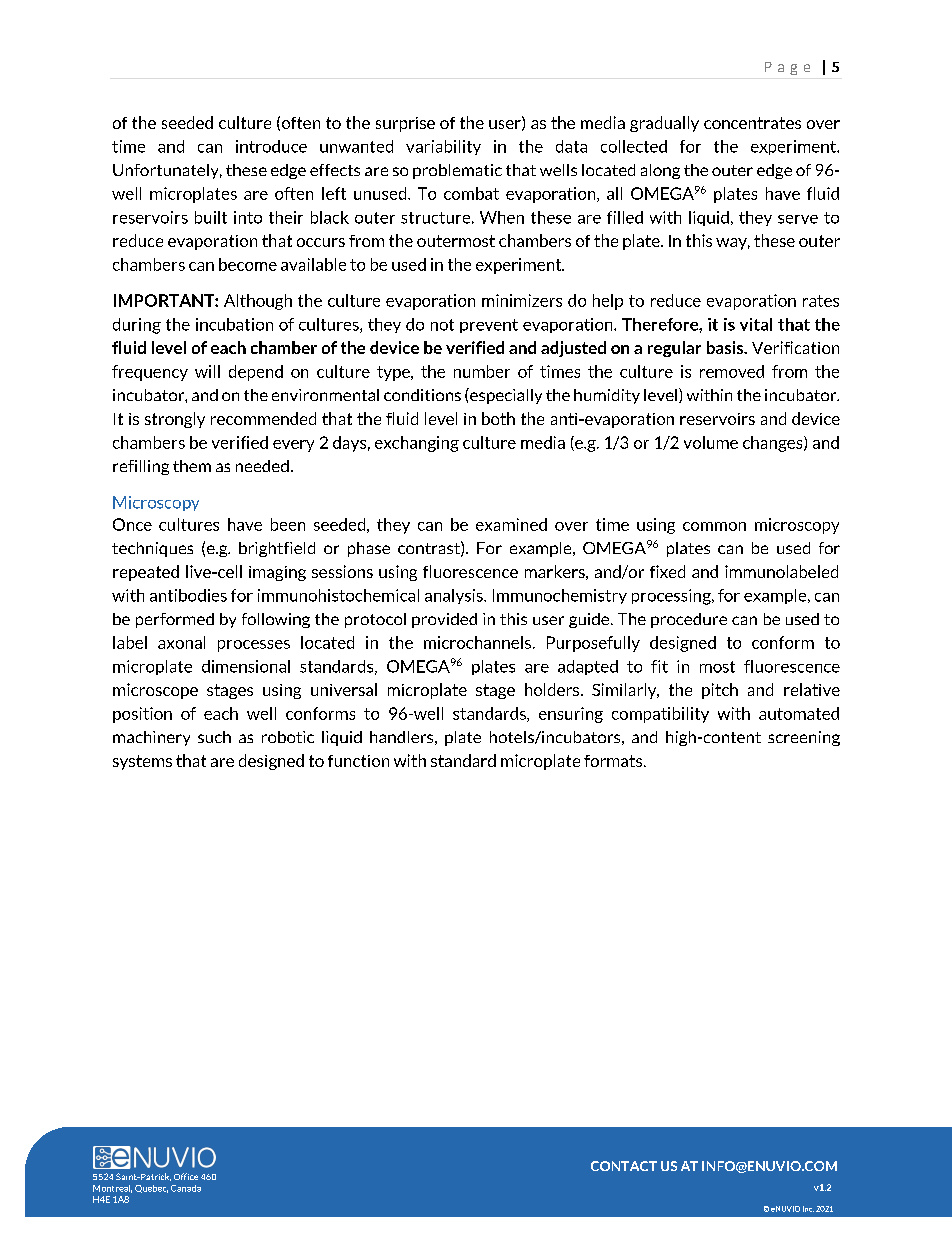 This image has width=952, height=1233. Describe the element at coordinates (186, 1176) in the image. I see `Office` at that location.
